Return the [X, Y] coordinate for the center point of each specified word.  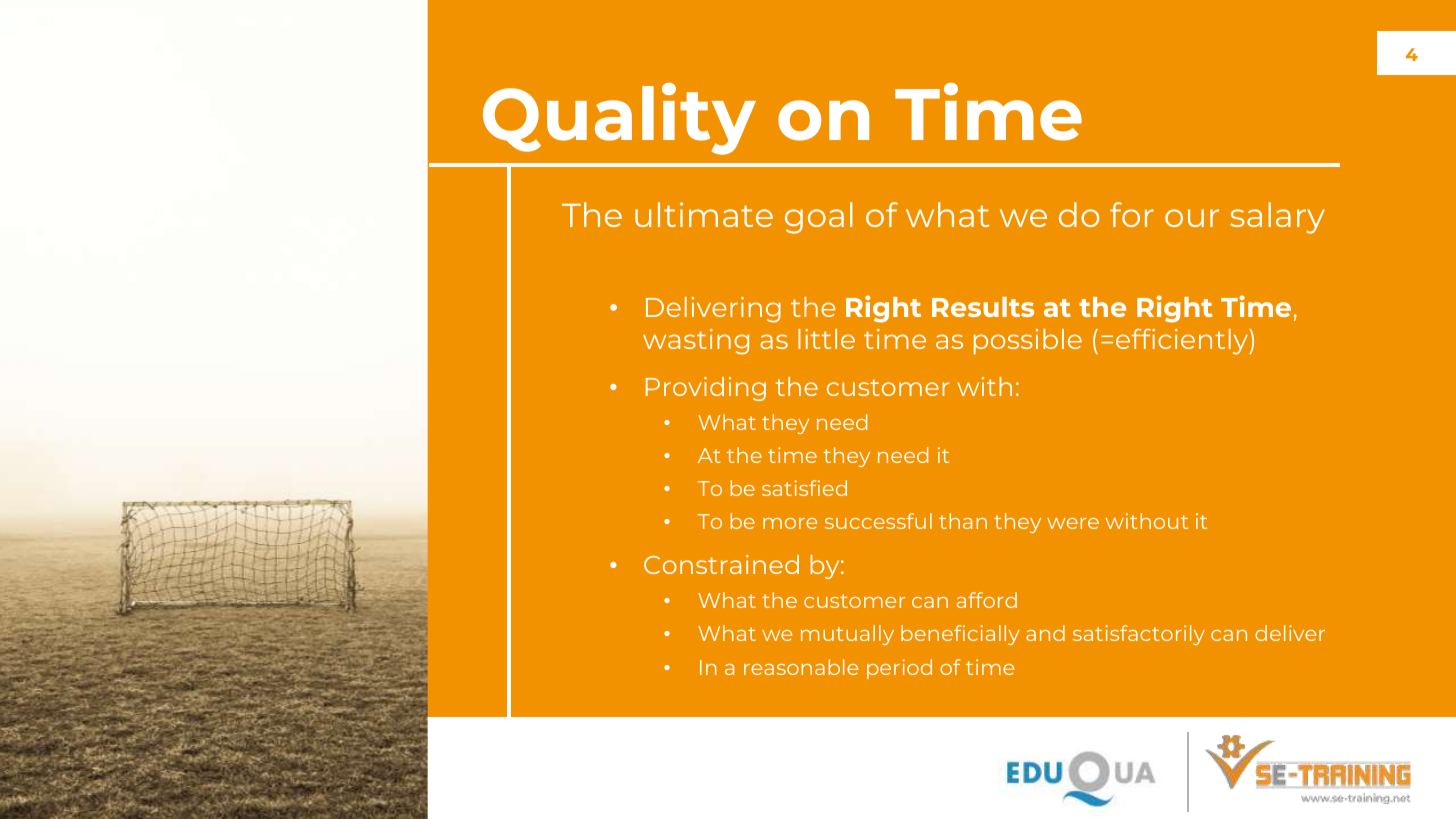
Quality [619, 119]
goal [819, 218]
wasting [696, 342]
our [1192, 218]
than [963, 521]
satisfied [804, 488]
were [1073, 523]
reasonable [801, 667]
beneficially [960, 635]
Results [983, 307]
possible [1028, 341]
